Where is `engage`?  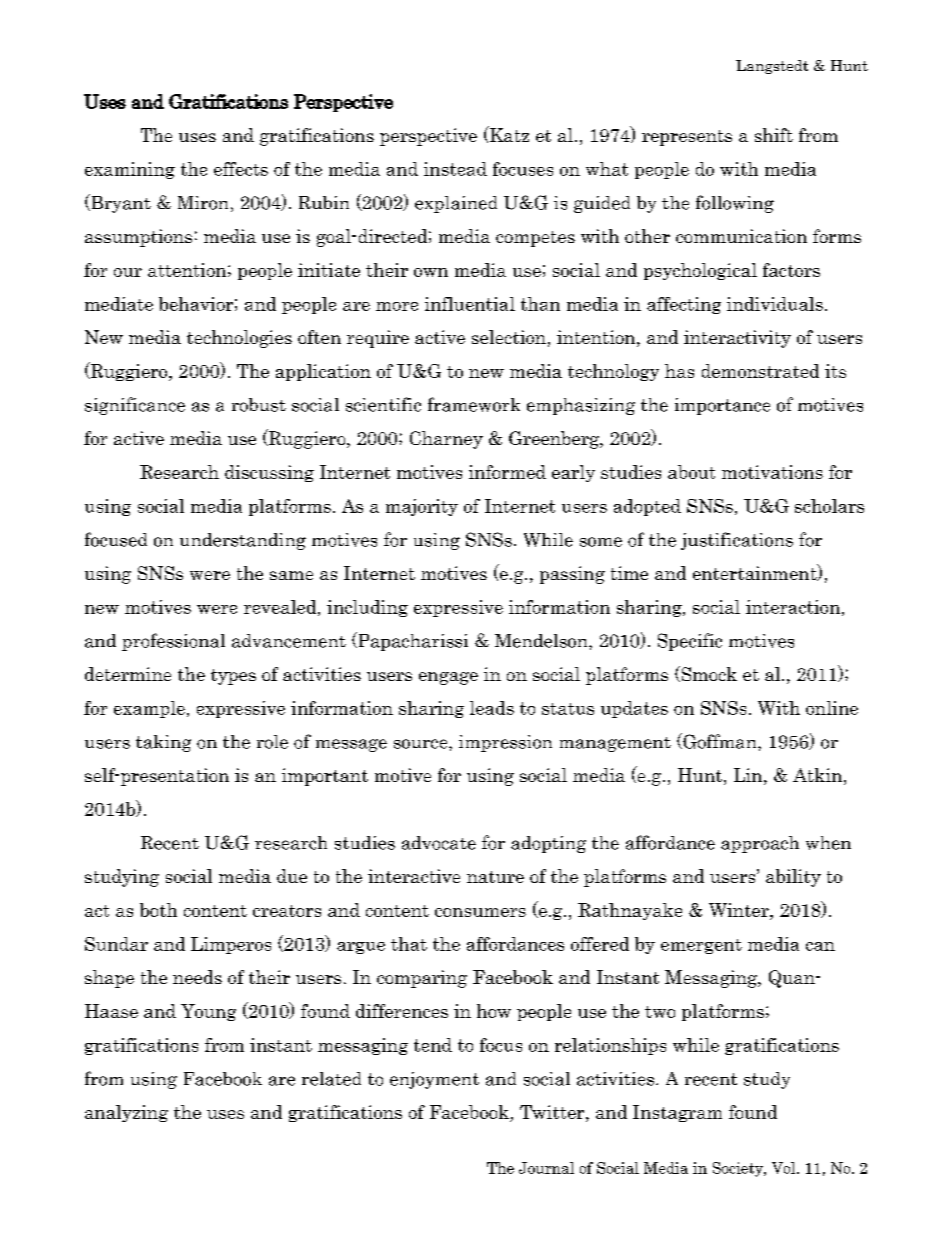 engage is located at coordinates (448, 678).
